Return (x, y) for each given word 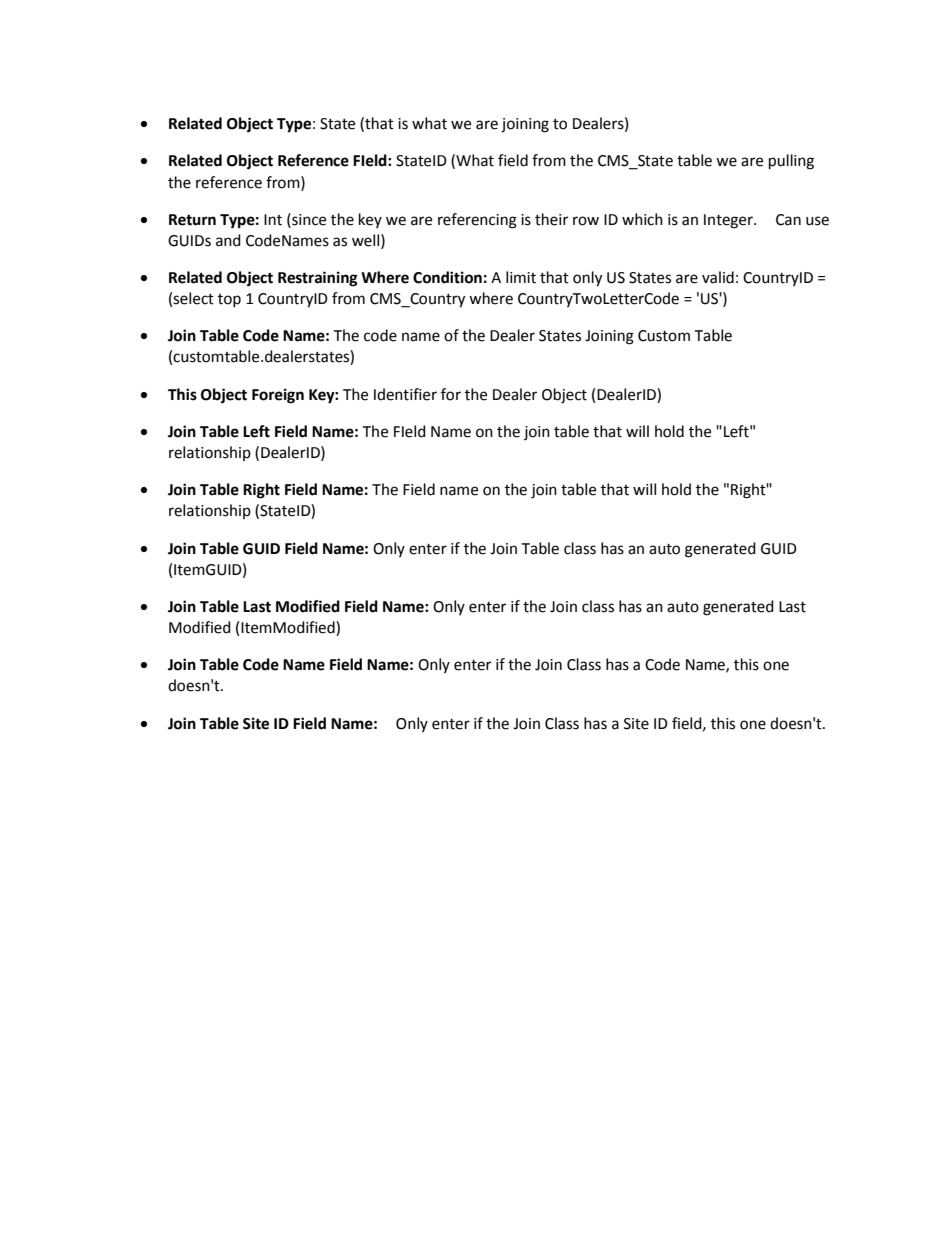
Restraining (318, 279)
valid (718, 277)
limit (521, 277)
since (308, 219)
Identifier (405, 394)
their (551, 219)
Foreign (278, 396)
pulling (791, 162)
